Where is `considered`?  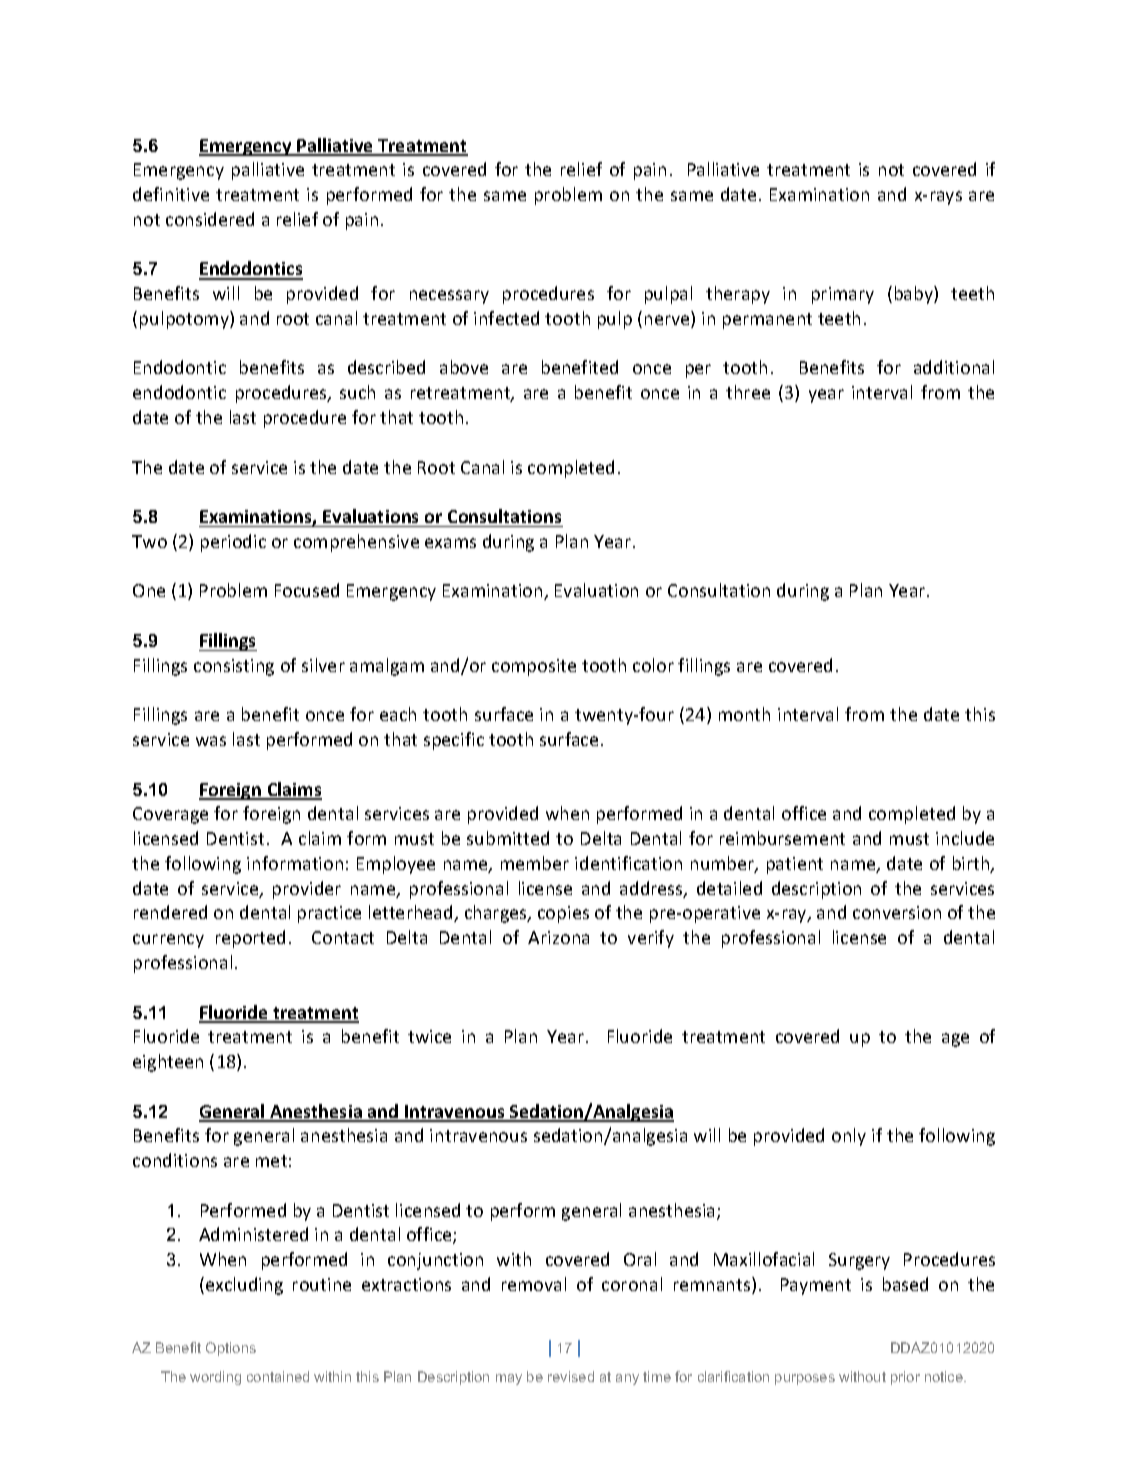
considered is located at coordinates (210, 219).
